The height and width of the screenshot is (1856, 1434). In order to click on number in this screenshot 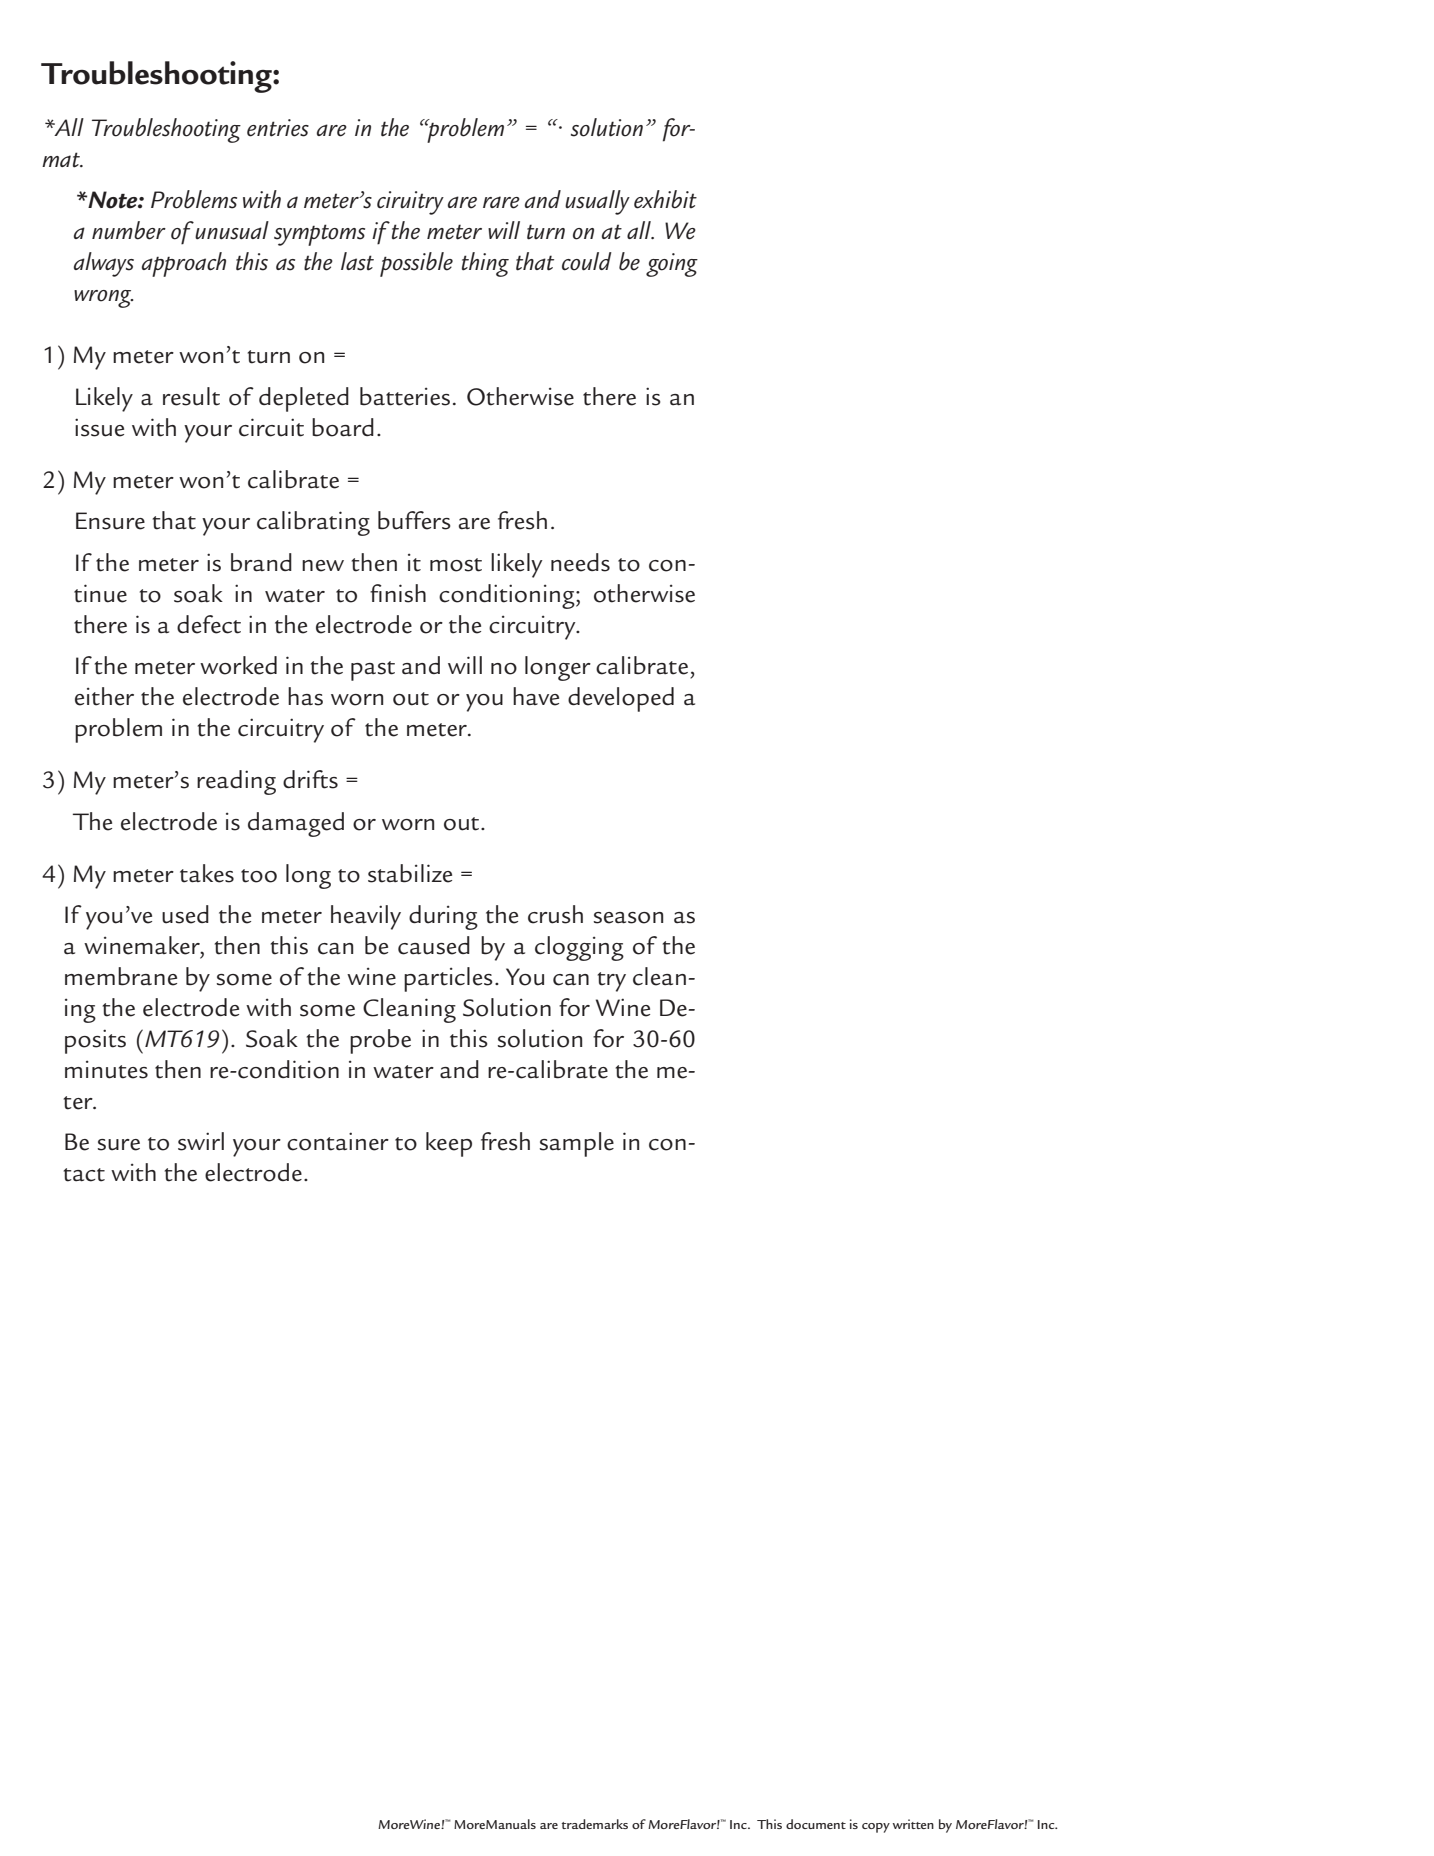, I will do `click(129, 230)`.
